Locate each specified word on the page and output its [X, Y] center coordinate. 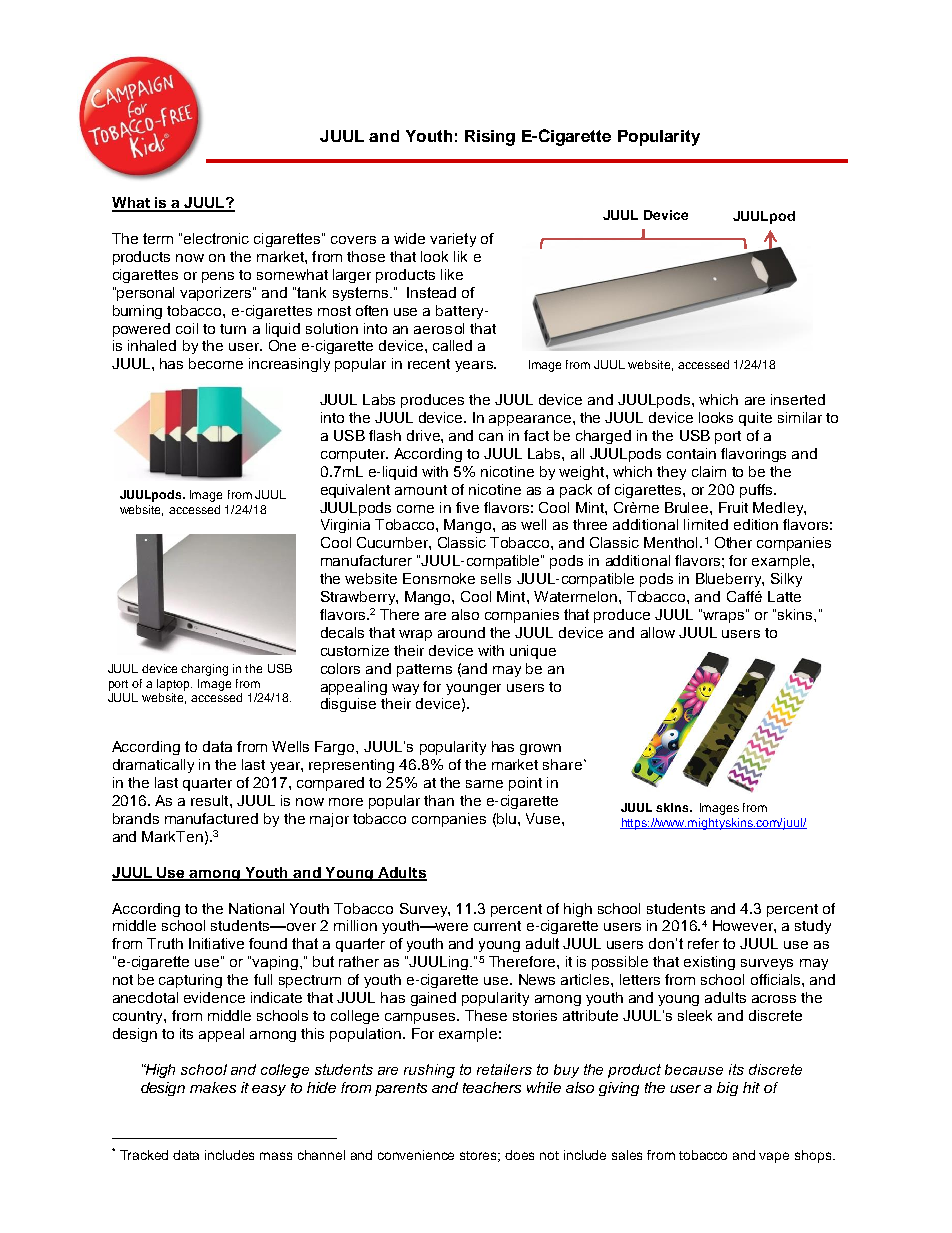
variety [453, 240]
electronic [216, 238]
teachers [492, 1087]
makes [213, 1087]
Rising [490, 138]
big [727, 1089]
